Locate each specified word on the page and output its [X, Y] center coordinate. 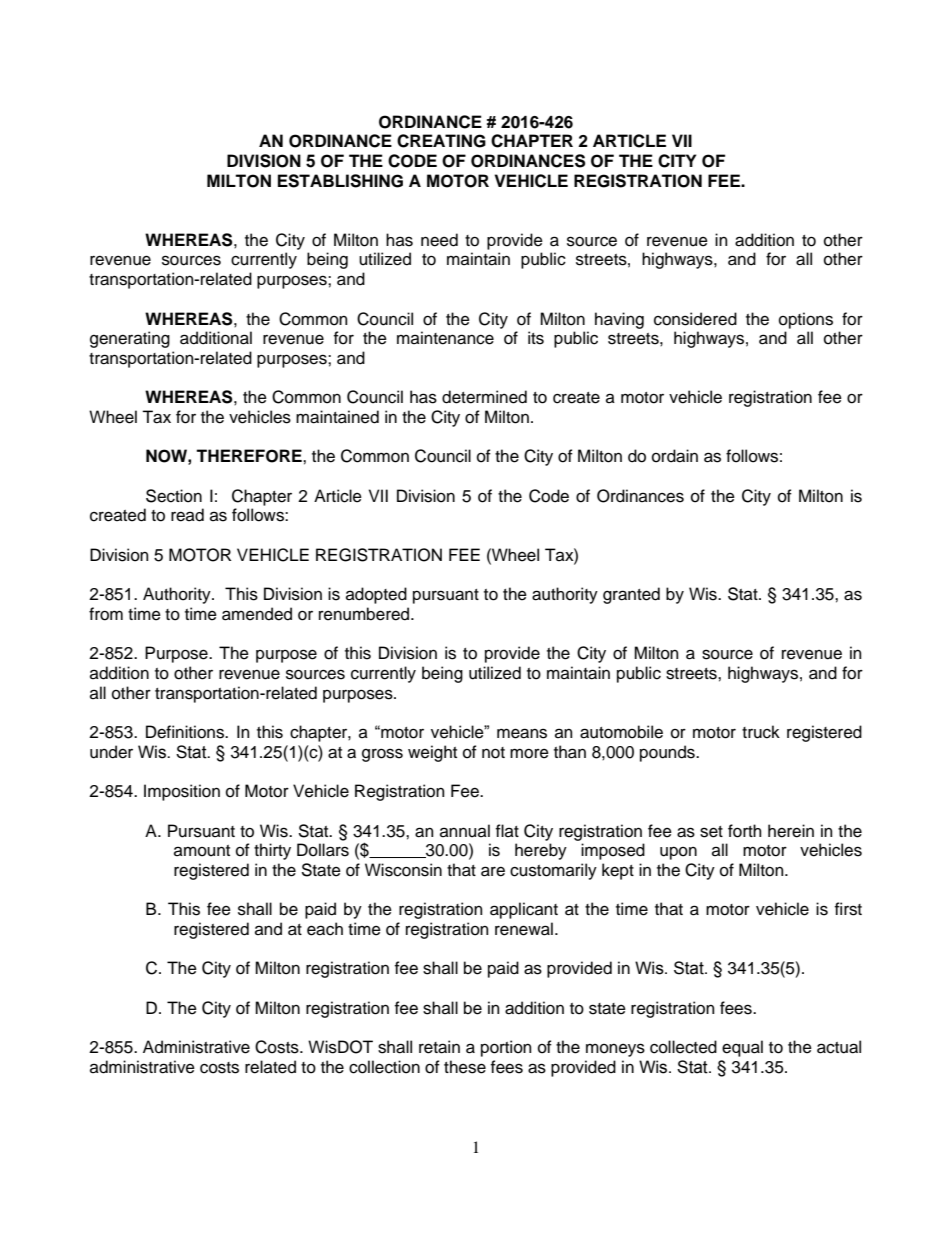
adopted [376, 595]
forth [745, 831]
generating [130, 339]
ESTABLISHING [340, 181]
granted [631, 595]
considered [695, 319]
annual [465, 831]
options [806, 320]
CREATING [441, 141]
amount [202, 851]
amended [257, 614]
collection [384, 1067]
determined [484, 397]
